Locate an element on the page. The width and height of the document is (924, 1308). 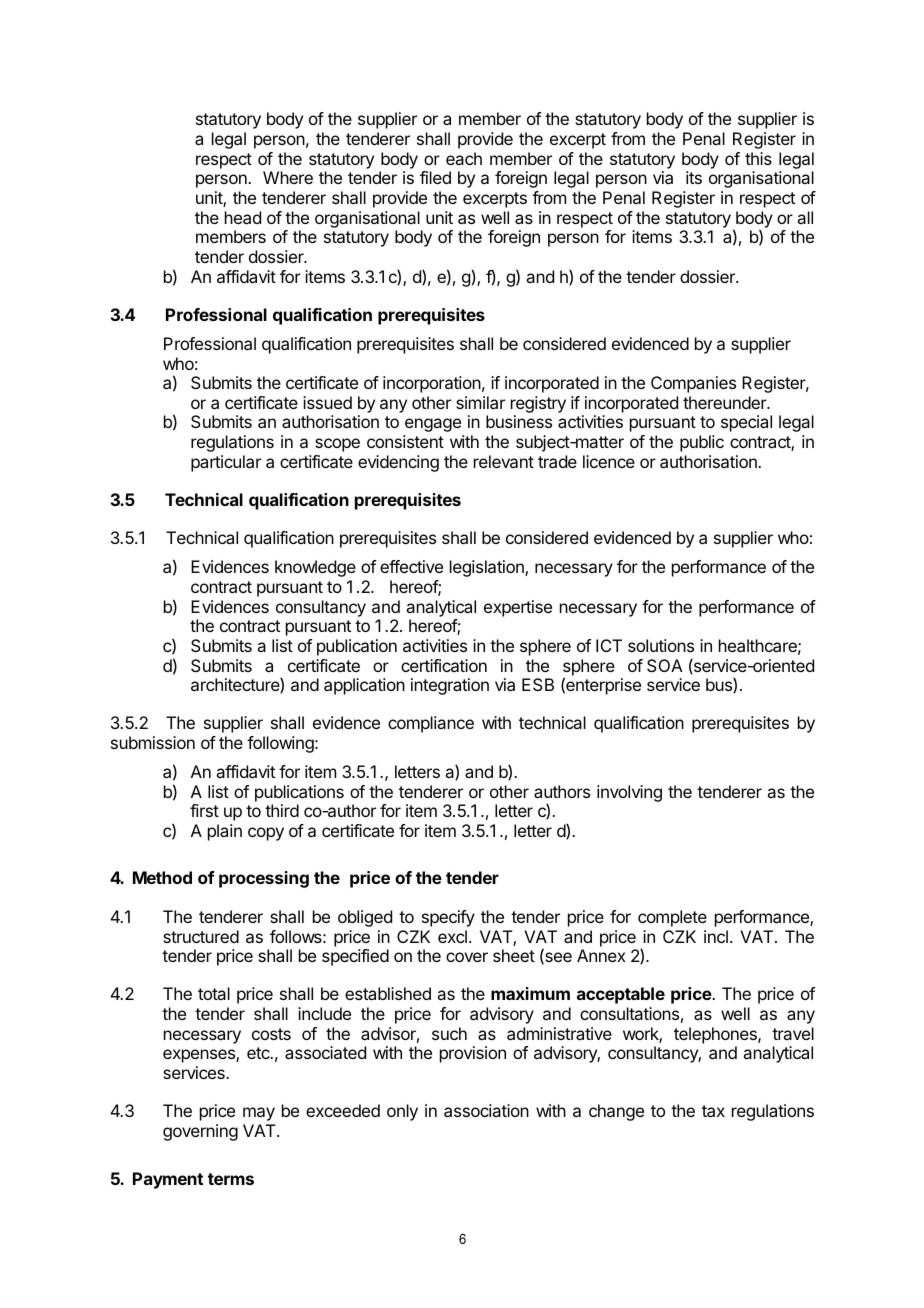
head is located at coordinates (243, 217).
